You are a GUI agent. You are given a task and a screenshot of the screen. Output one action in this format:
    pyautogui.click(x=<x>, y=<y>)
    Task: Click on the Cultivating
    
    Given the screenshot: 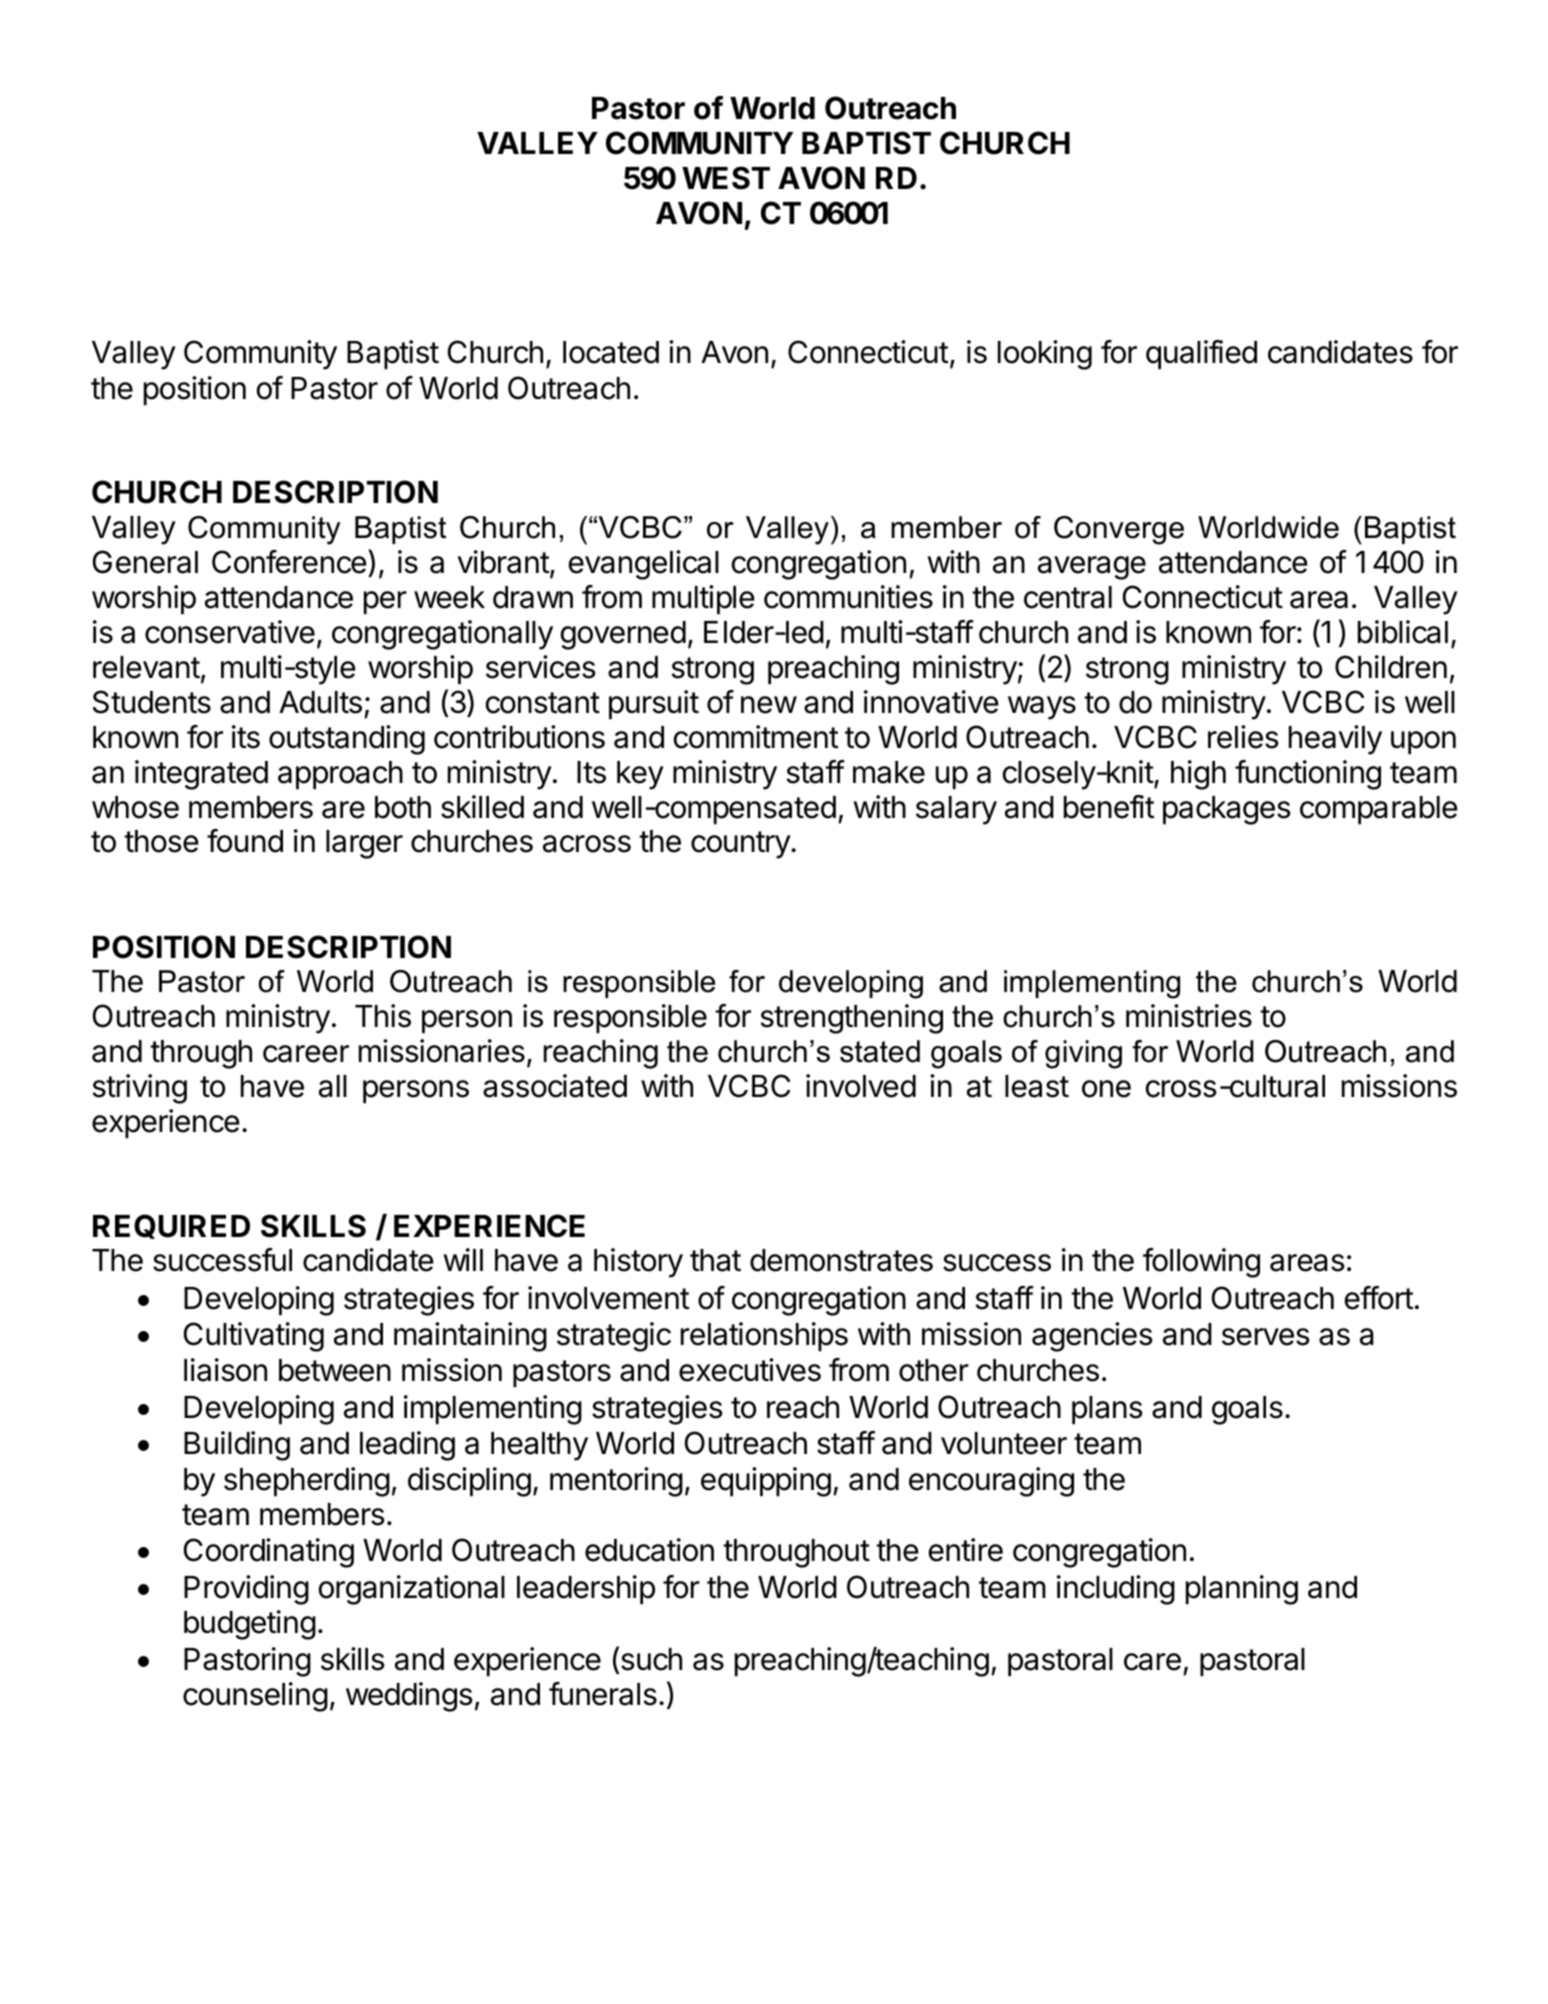 What is the action you would take?
    pyautogui.click(x=254, y=1337)
